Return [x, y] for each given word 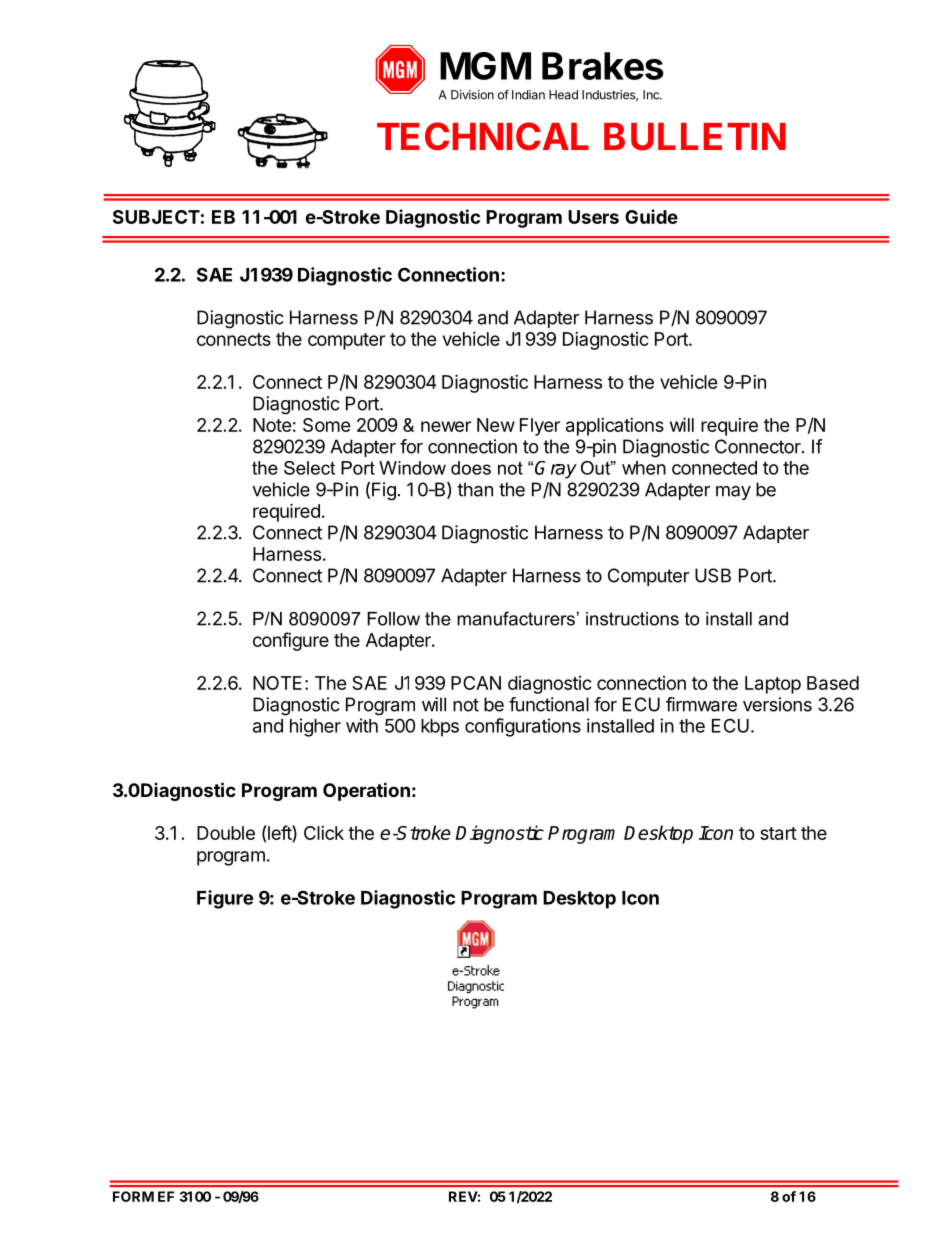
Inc [652, 95]
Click [324, 833]
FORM [133, 1196]
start [778, 833]
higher [315, 727]
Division [472, 95]
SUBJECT [156, 217]
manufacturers [516, 618]
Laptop [773, 685]
